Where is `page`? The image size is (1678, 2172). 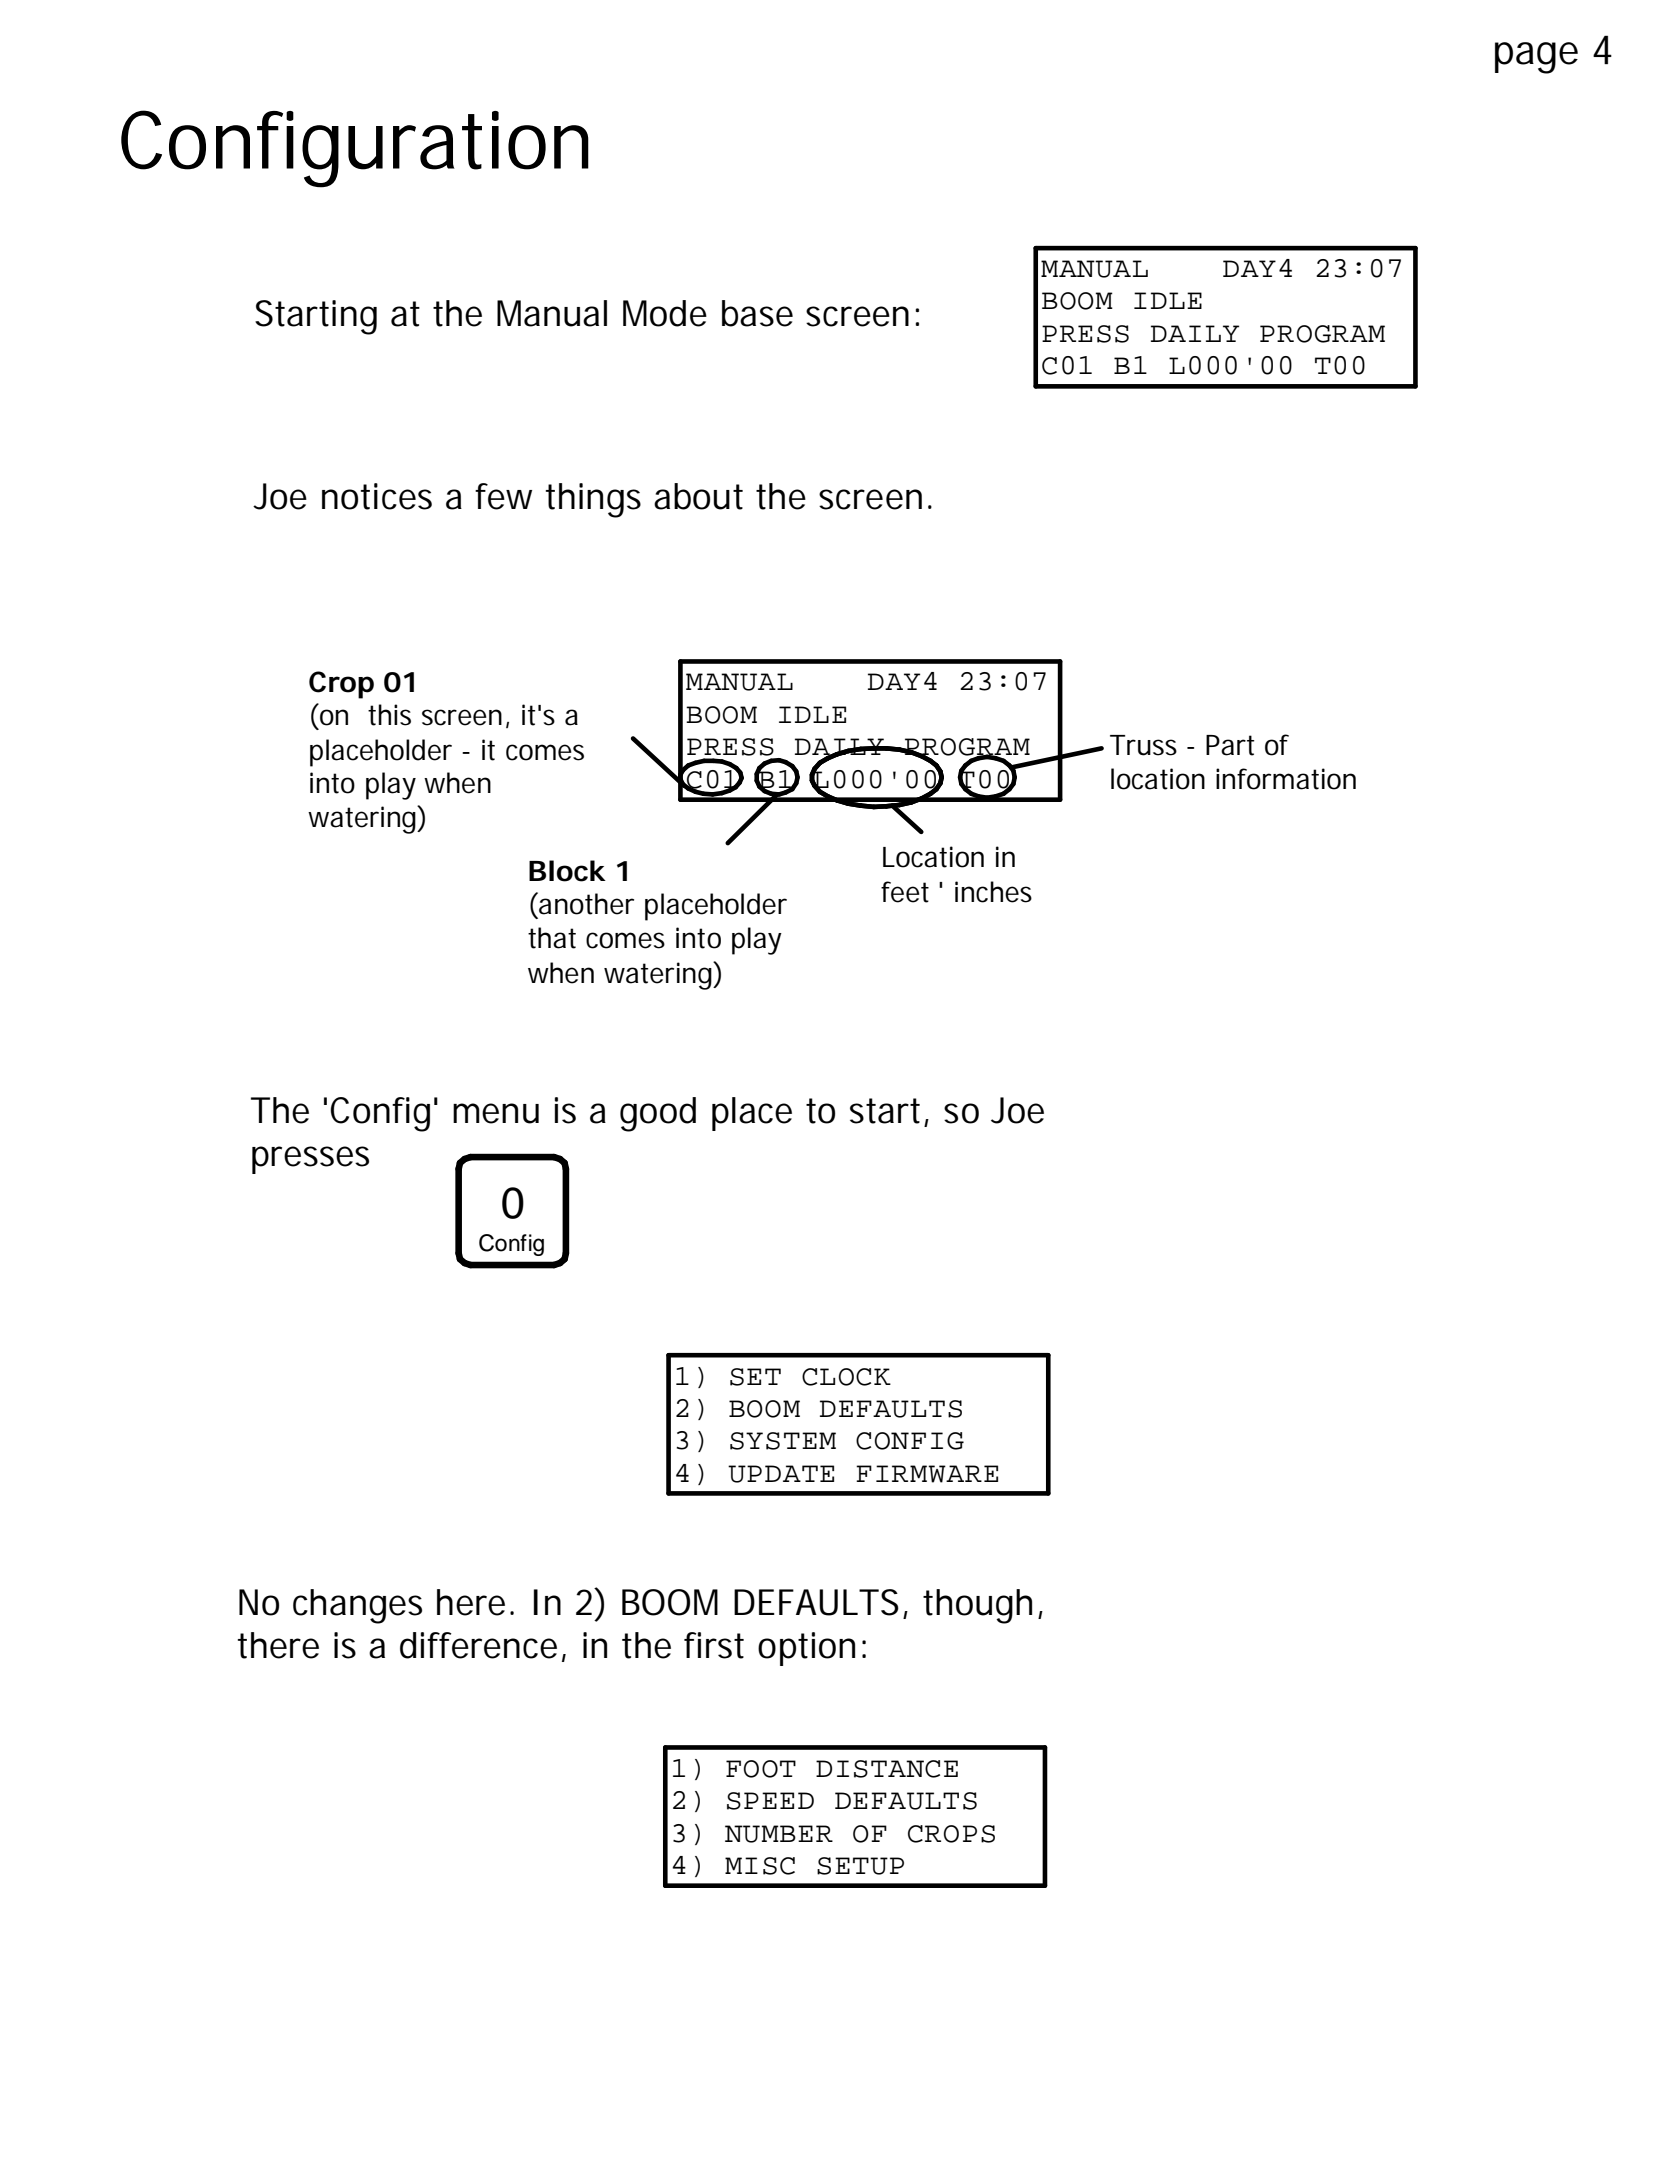 page is located at coordinates (1536, 58).
